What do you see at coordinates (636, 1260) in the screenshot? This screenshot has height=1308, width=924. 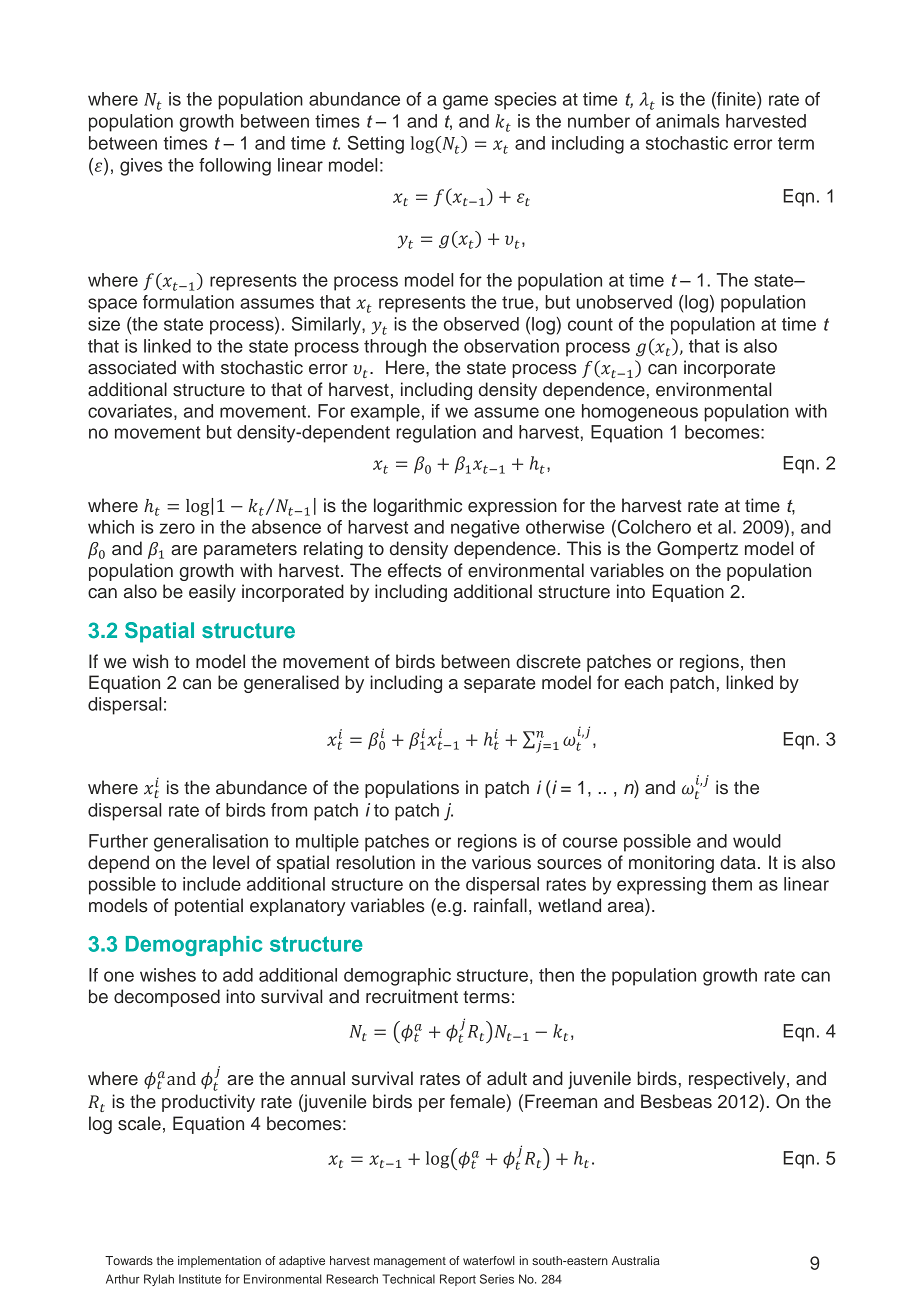 I see `Australia` at bounding box center [636, 1260].
